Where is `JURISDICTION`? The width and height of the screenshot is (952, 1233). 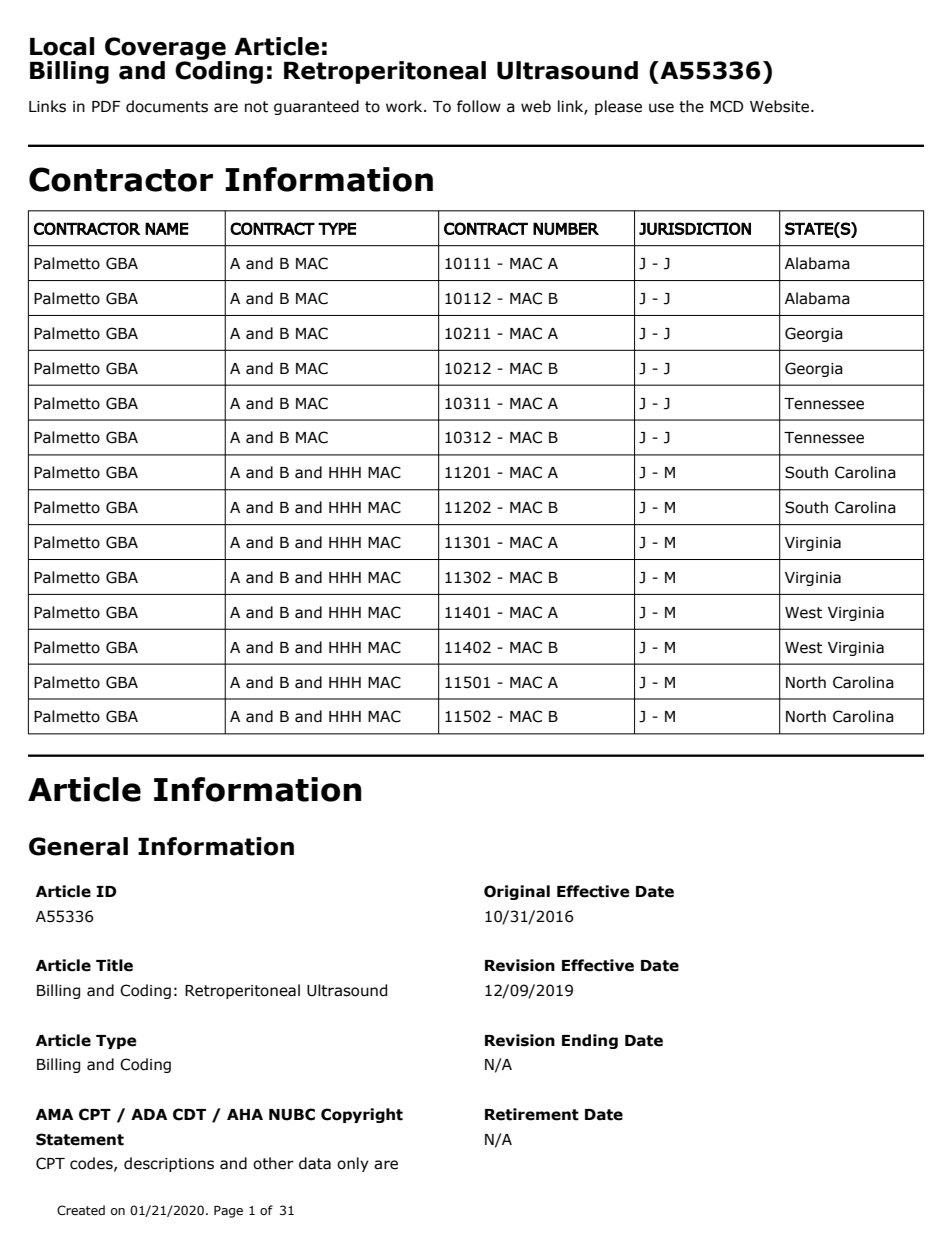 JURISDICTION is located at coordinates (695, 228).
